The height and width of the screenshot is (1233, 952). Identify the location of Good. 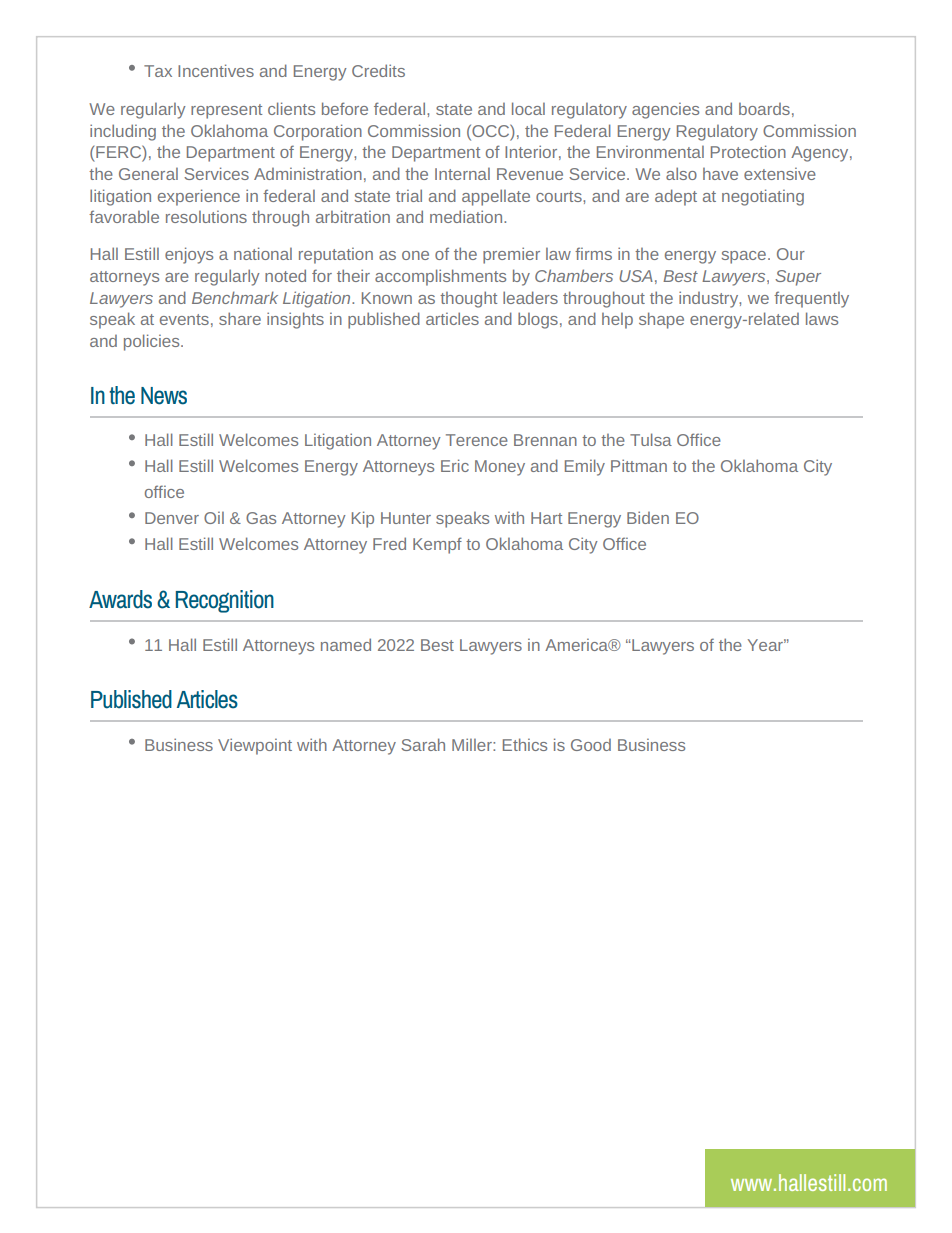
(591, 745).
